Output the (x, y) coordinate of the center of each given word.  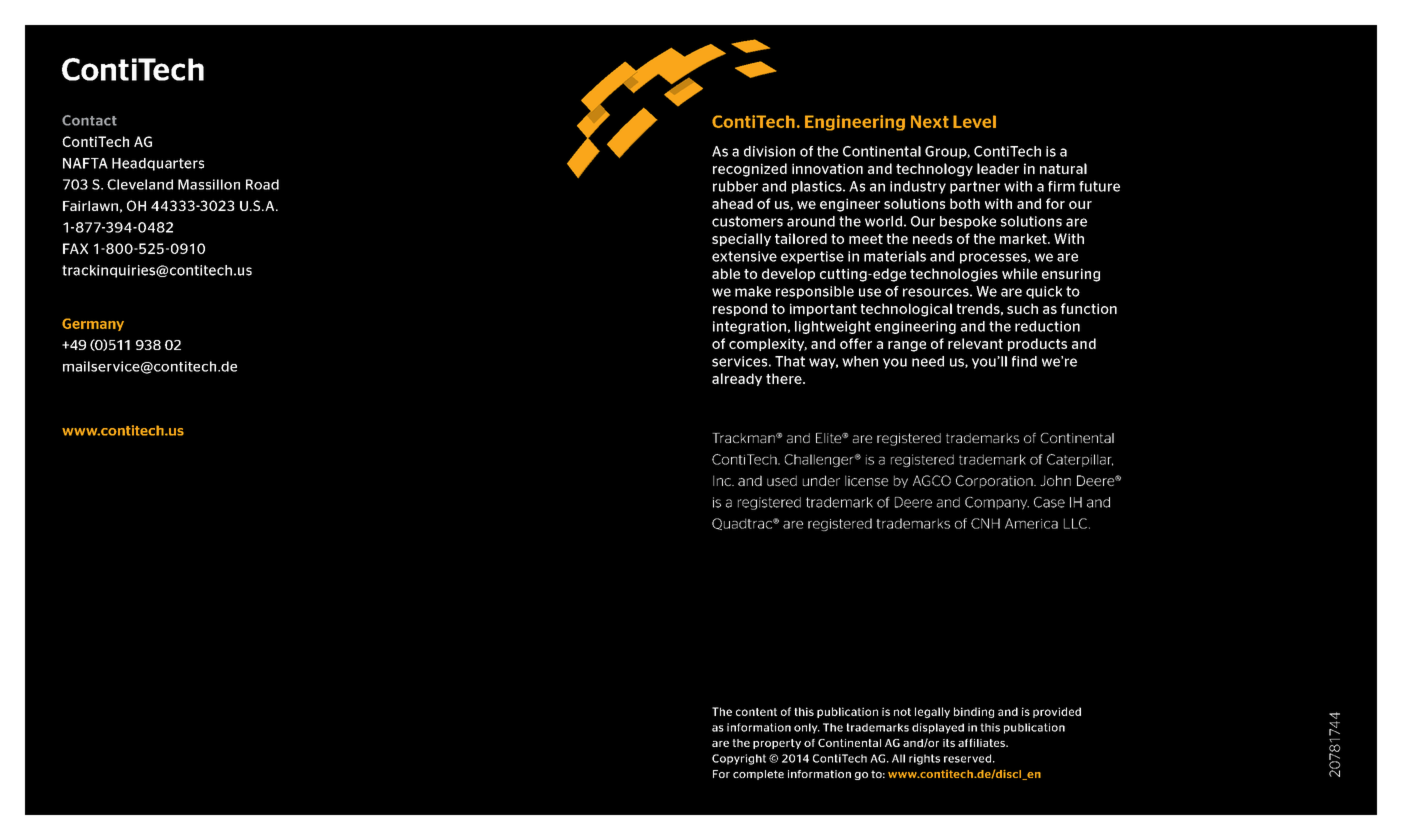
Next (930, 121)
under (821, 480)
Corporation (995, 481)
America (1031, 523)
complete (758, 775)
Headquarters (158, 164)
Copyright (739, 759)
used (782, 480)
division (769, 151)
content (756, 712)
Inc (723, 480)
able (726, 273)
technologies (954, 275)
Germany (93, 324)
